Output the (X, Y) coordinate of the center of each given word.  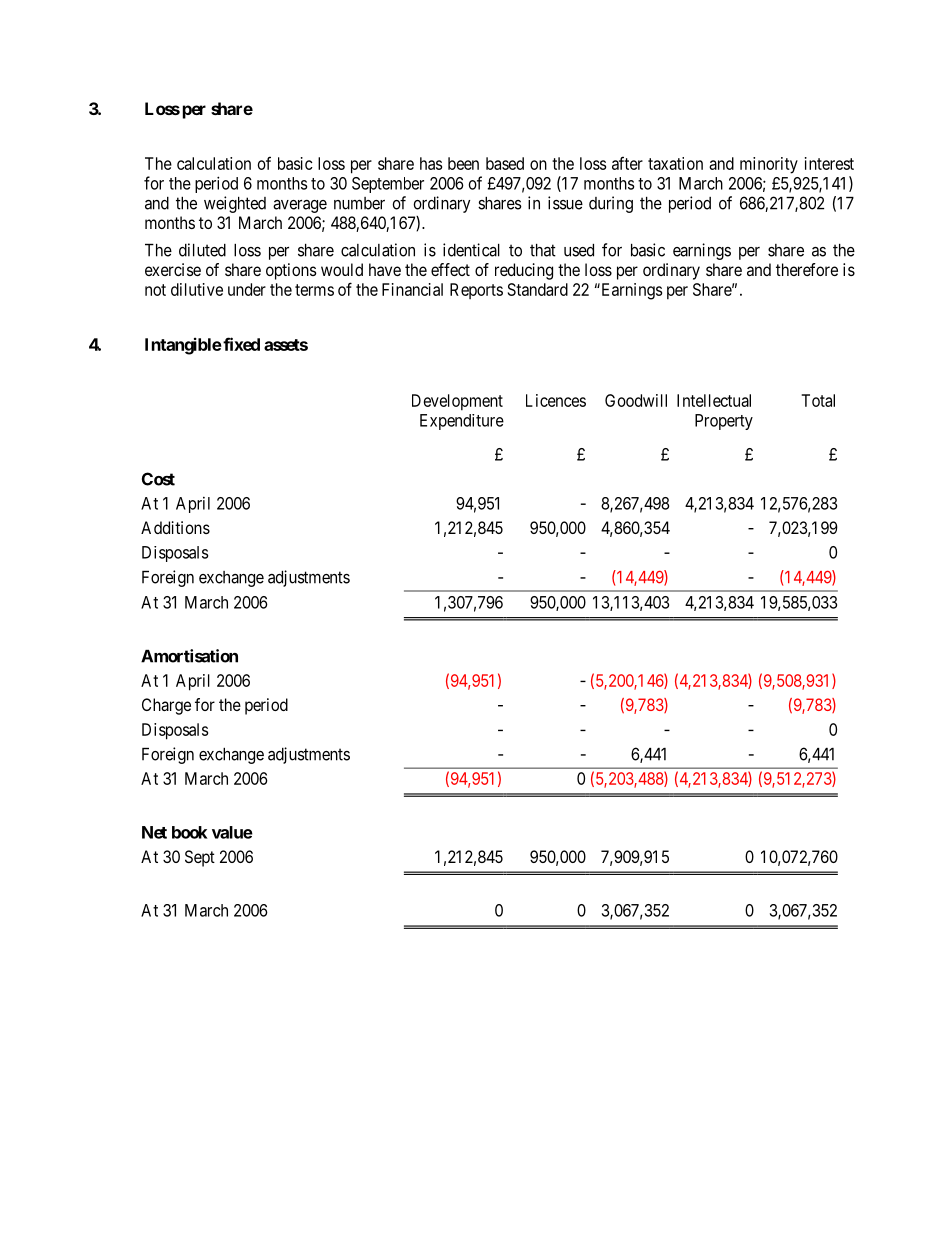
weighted (235, 204)
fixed (240, 344)
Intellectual (714, 400)
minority (769, 165)
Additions (175, 527)
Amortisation (189, 656)
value (232, 832)
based (505, 163)
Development (457, 402)
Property (724, 422)
